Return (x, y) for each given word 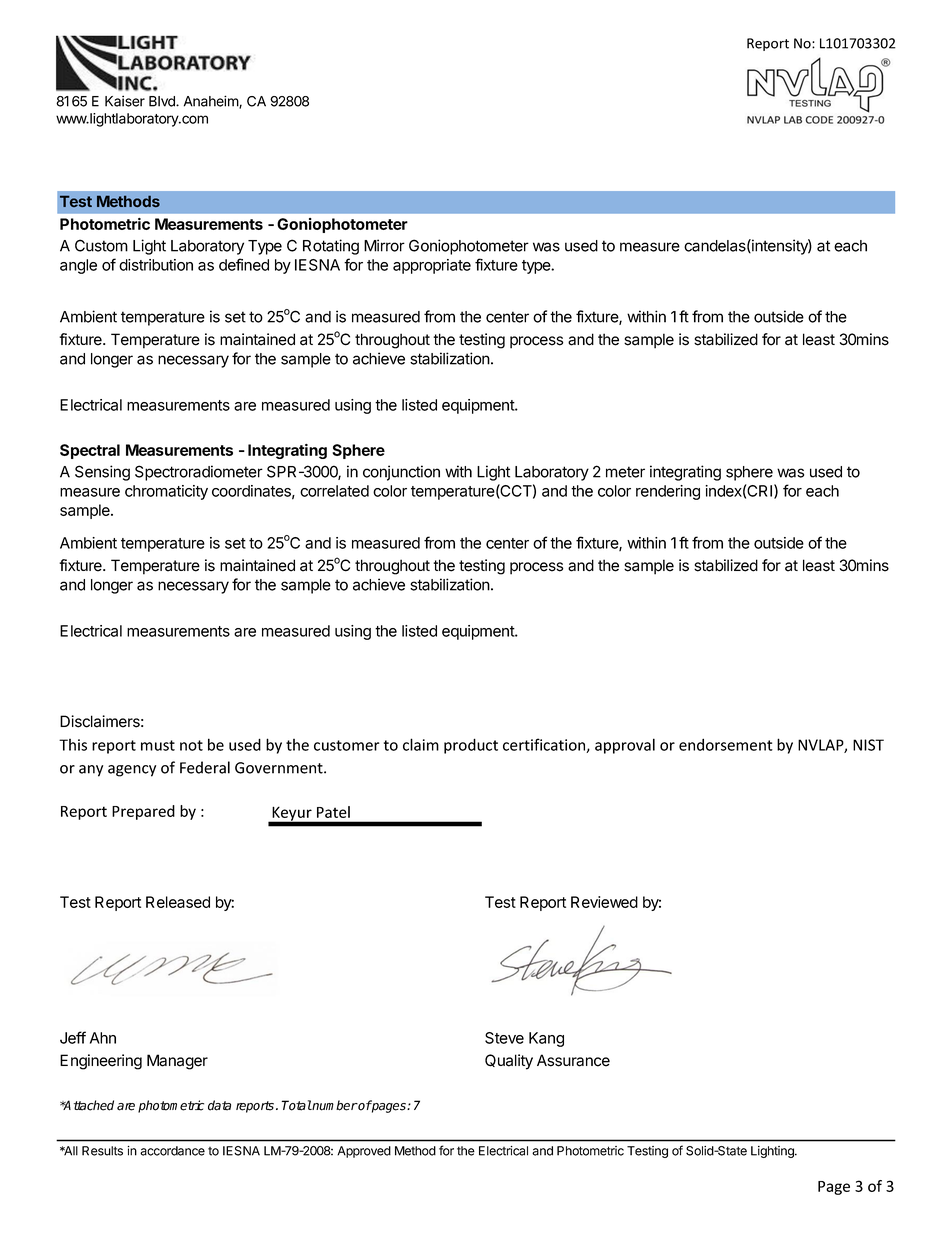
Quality (509, 1062)
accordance (172, 1151)
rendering (668, 492)
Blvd (163, 101)
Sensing (102, 473)
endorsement (726, 744)
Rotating (331, 247)
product (471, 746)
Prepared (143, 812)
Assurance (573, 1060)
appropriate (432, 266)
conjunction (401, 473)
